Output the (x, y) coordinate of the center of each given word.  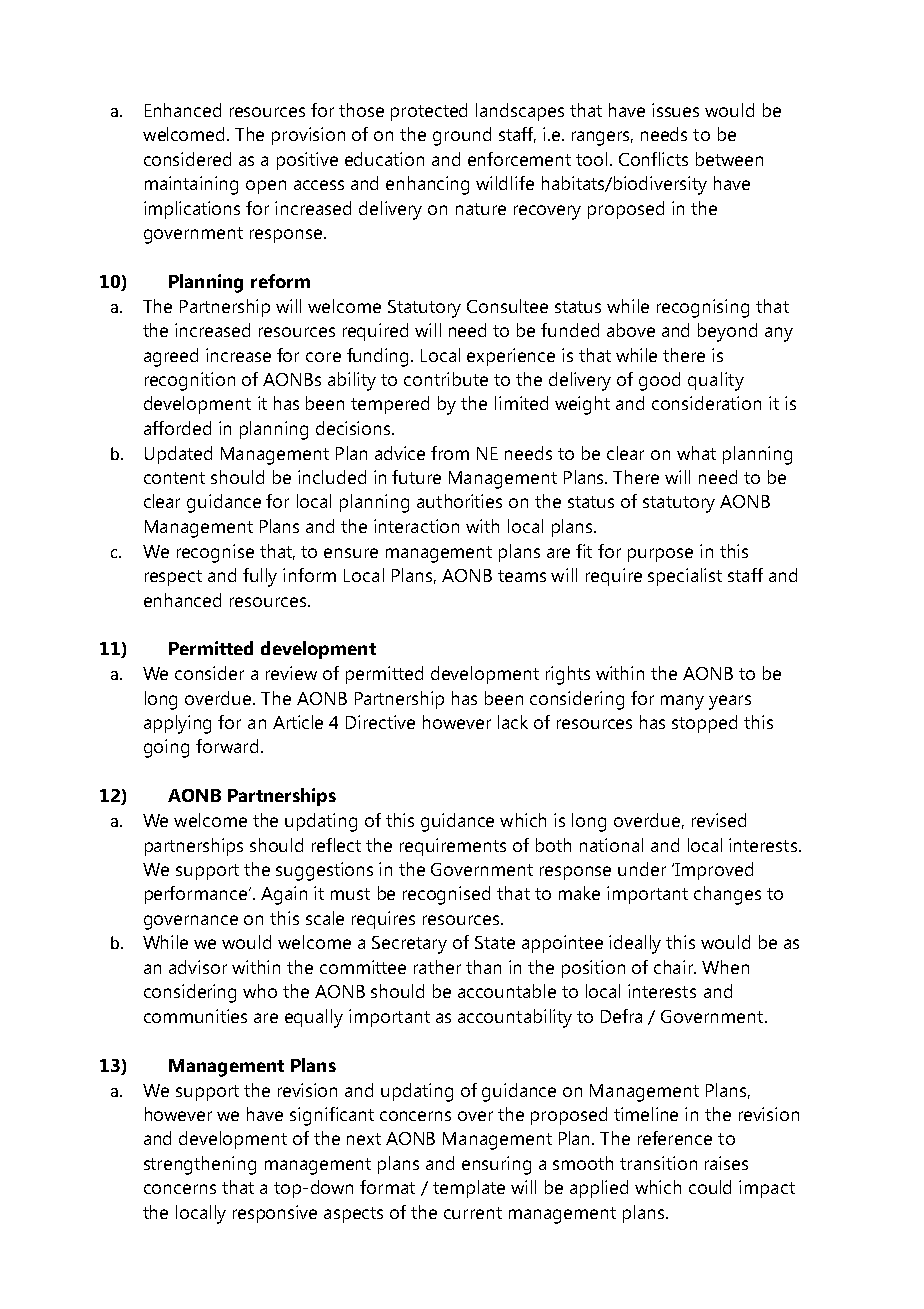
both (553, 845)
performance (197, 895)
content (174, 478)
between (729, 159)
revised (719, 820)
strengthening (200, 1165)
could (710, 1187)
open (266, 187)
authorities (459, 501)
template (469, 1189)
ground (462, 136)
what (696, 453)
